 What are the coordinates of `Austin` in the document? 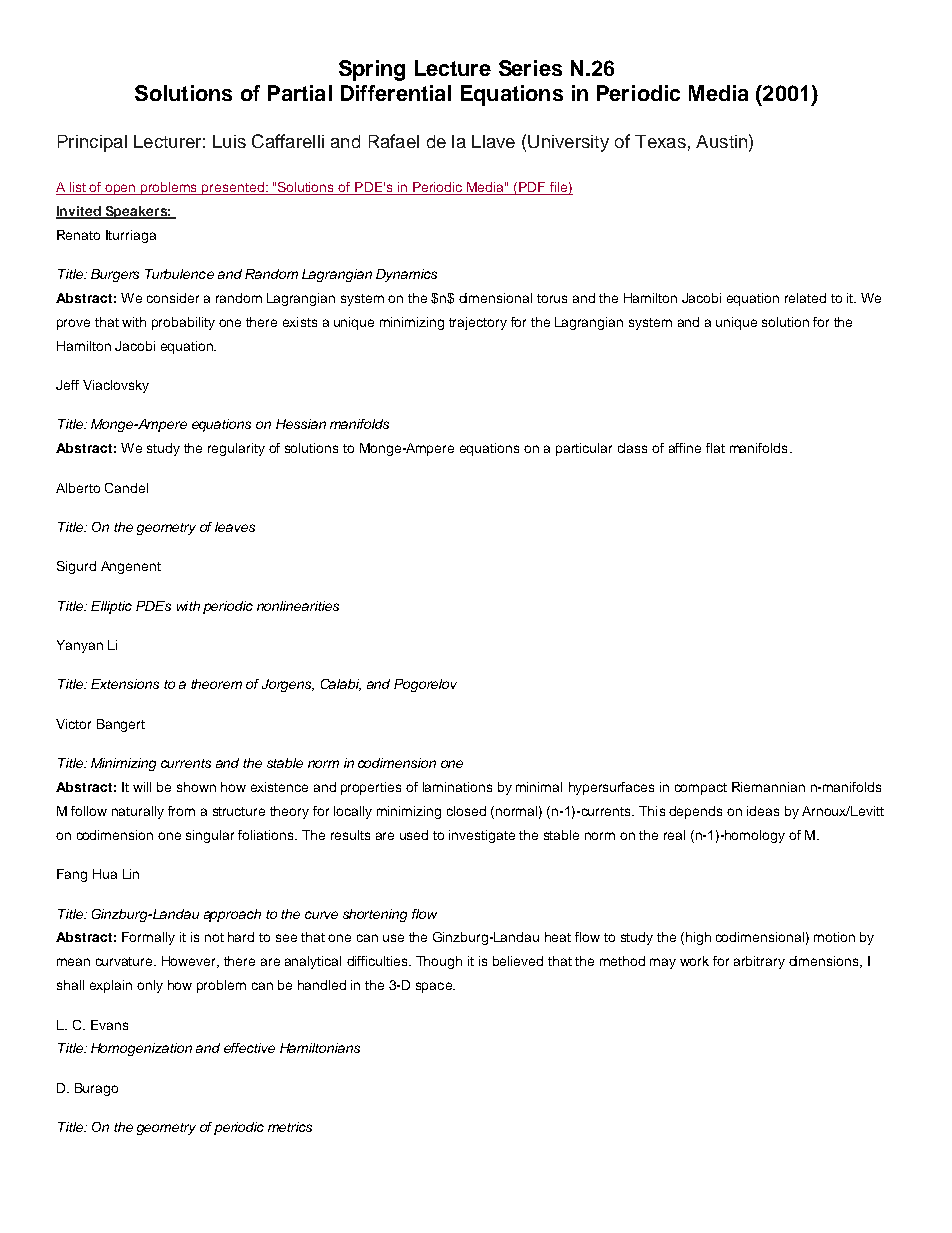 It's located at (721, 141).
